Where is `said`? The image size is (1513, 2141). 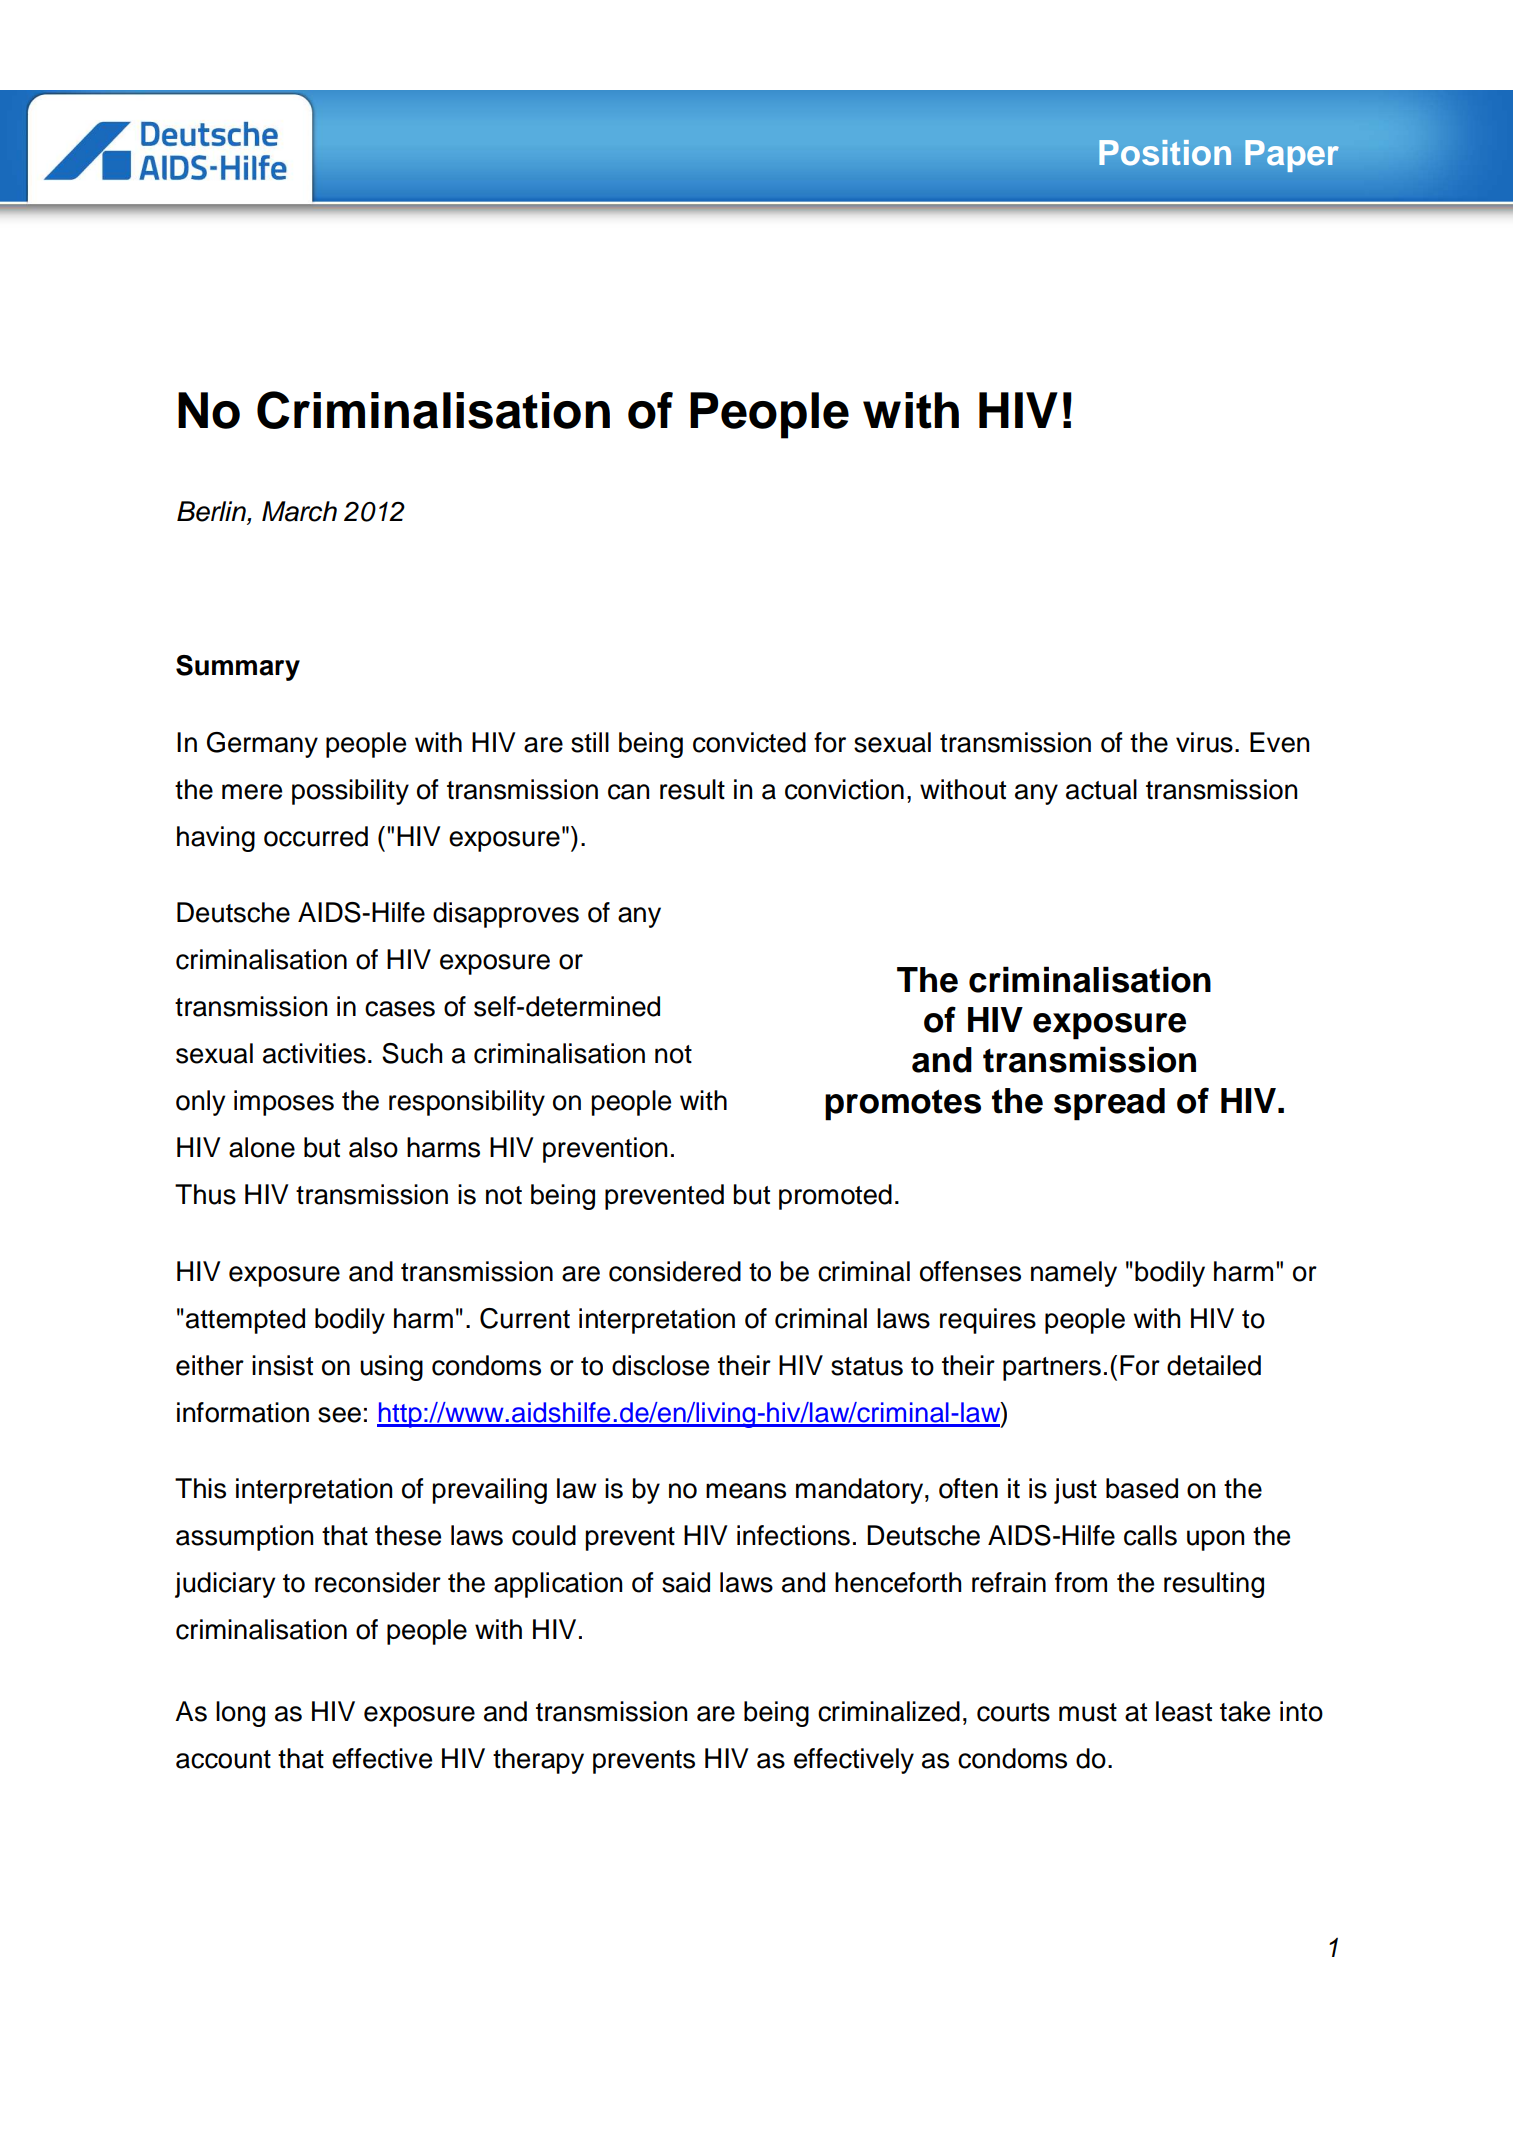 said is located at coordinates (686, 1582).
